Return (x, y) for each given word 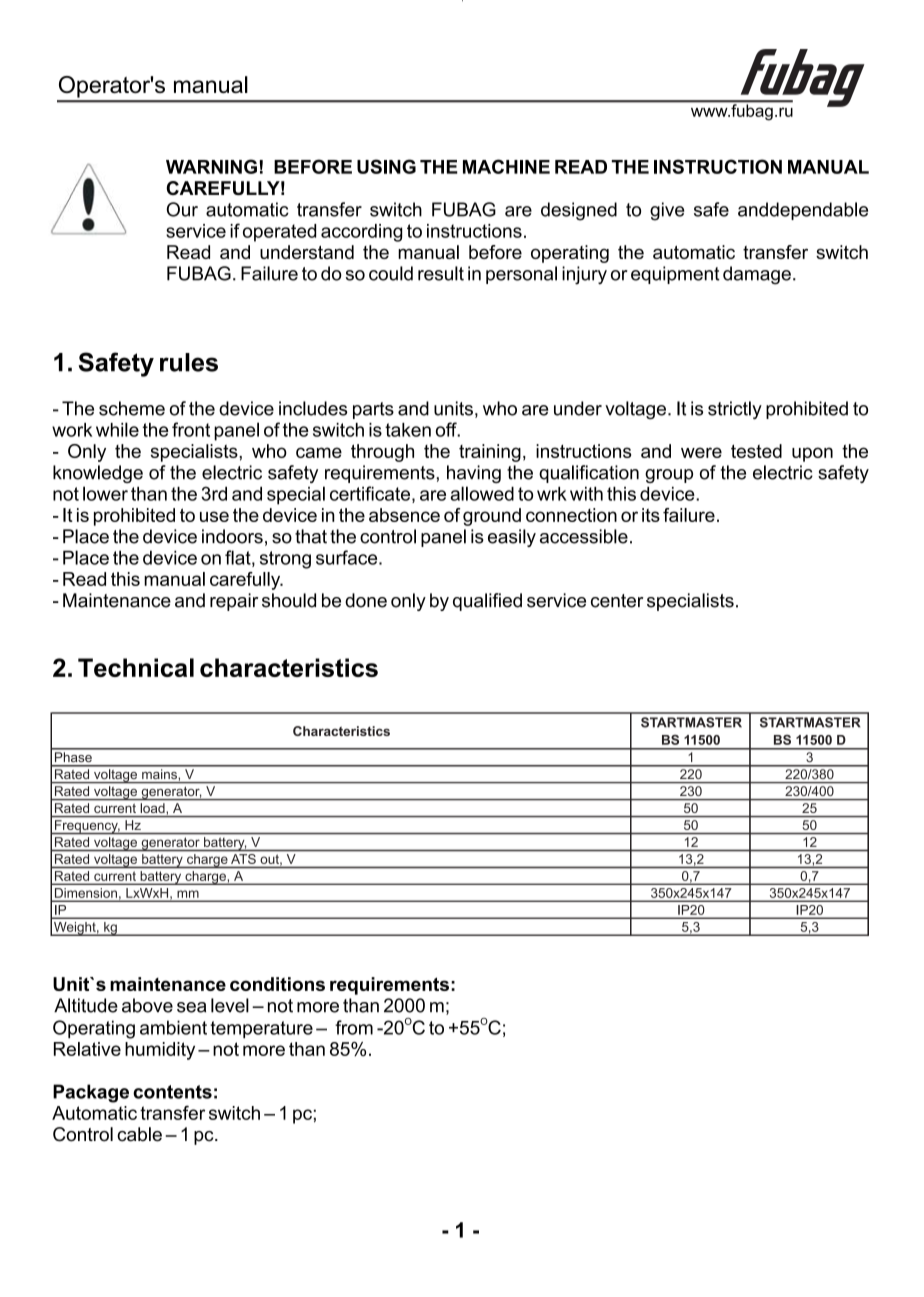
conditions (277, 984)
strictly (735, 410)
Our (182, 209)
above (147, 1005)
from (354, 1027)
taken (408, 430)
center (617, 601)
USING (386, 166)
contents (172, 1092)
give (667, 211)
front (191, 429)
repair (234, 602)
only (408, 602)
